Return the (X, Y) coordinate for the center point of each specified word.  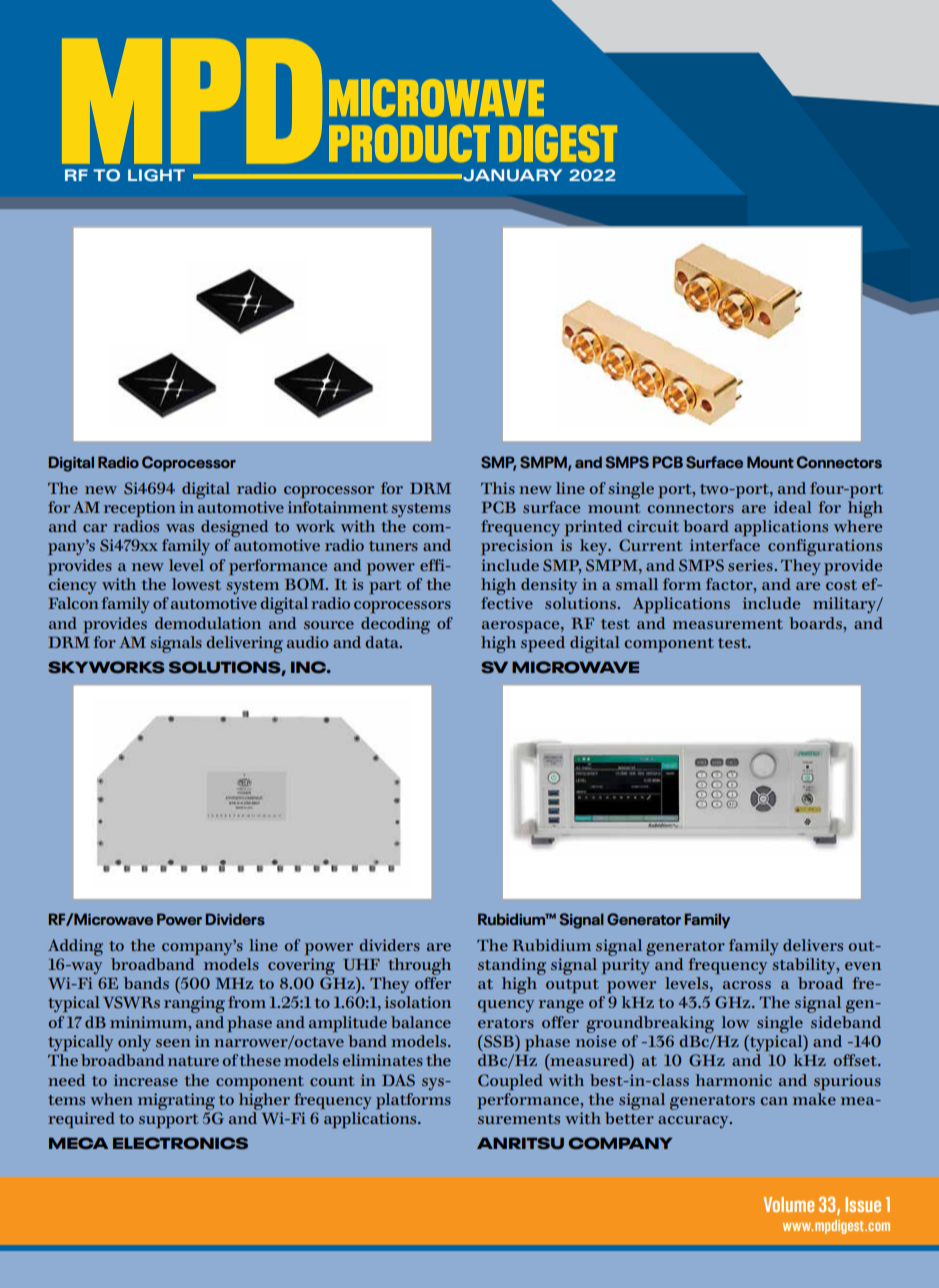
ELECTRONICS (180, 1143)
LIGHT (156, 175)
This (498, 488)
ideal (793, 507)
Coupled (510, 1082)
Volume (789, 1204)
